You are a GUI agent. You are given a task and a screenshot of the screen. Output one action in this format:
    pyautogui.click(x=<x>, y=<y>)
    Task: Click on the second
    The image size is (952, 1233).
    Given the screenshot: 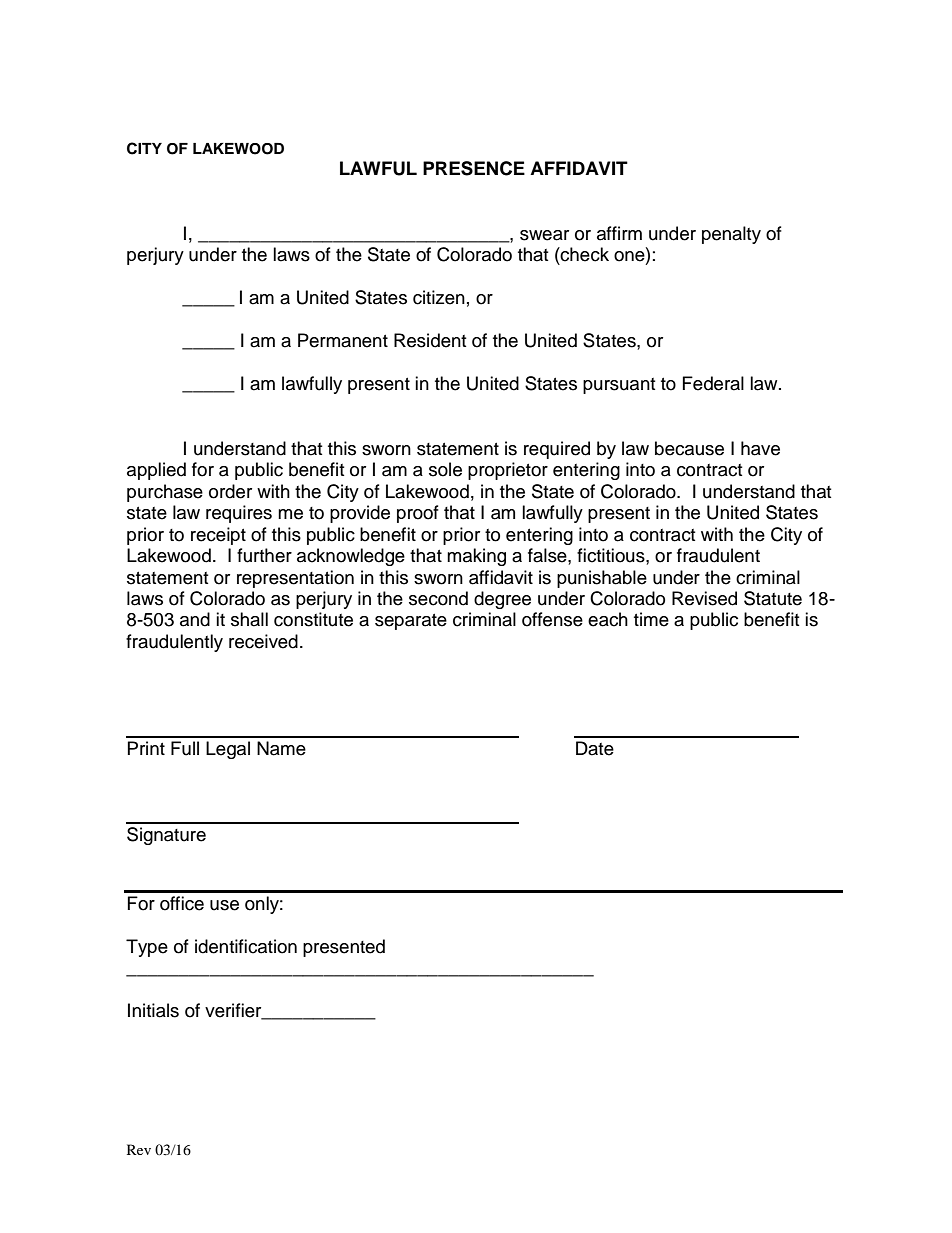 What is the action you would take?
    pyautogui.click(x=438, y=598)
